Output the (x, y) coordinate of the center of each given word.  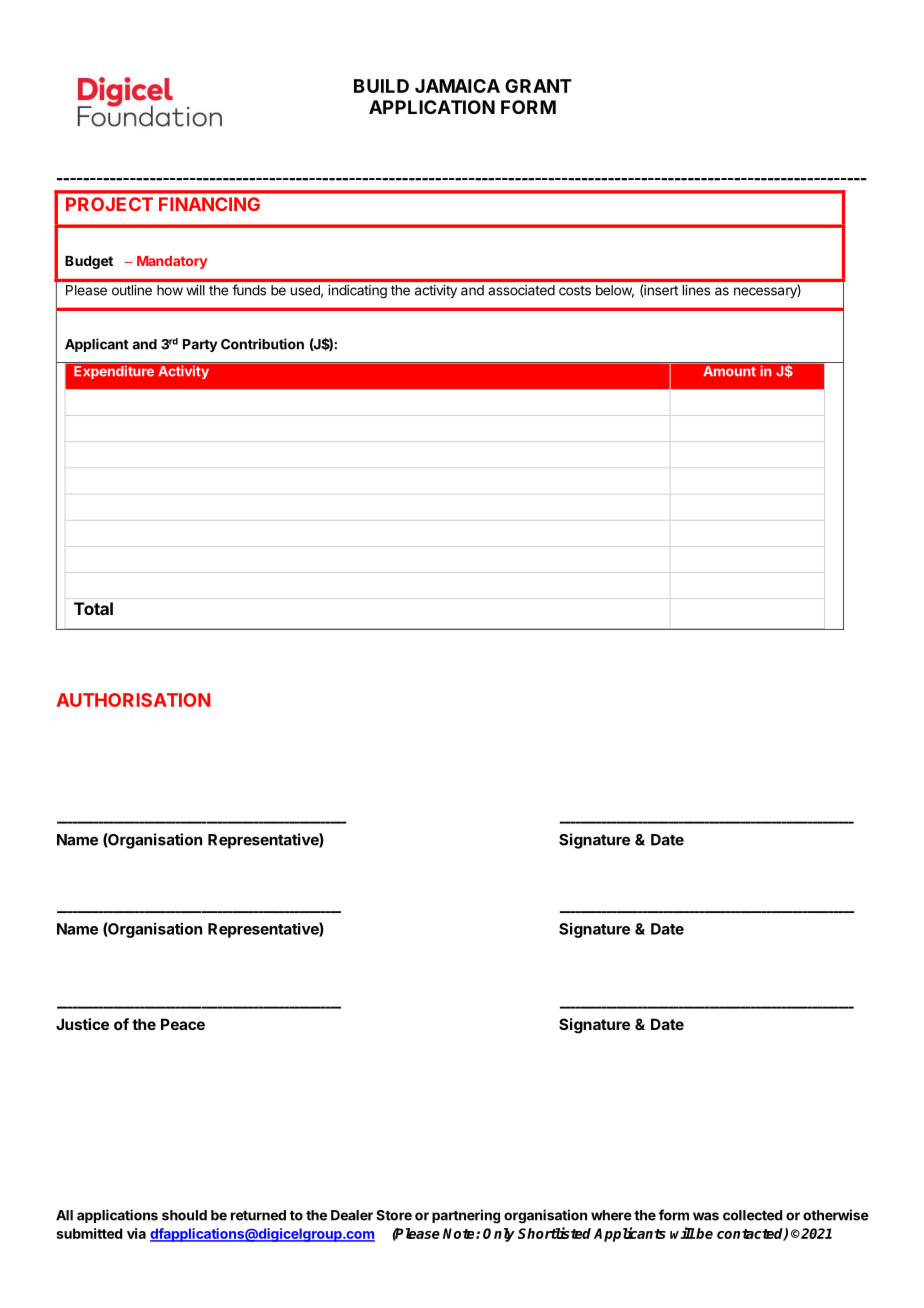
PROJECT (109, 204)
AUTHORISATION (133, 700)
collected (752, 1215)
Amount (729, 371)
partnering (466, 1216)
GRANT (538, 86)
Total (93, 608)
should (184, 1215)
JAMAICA (457, 86)
